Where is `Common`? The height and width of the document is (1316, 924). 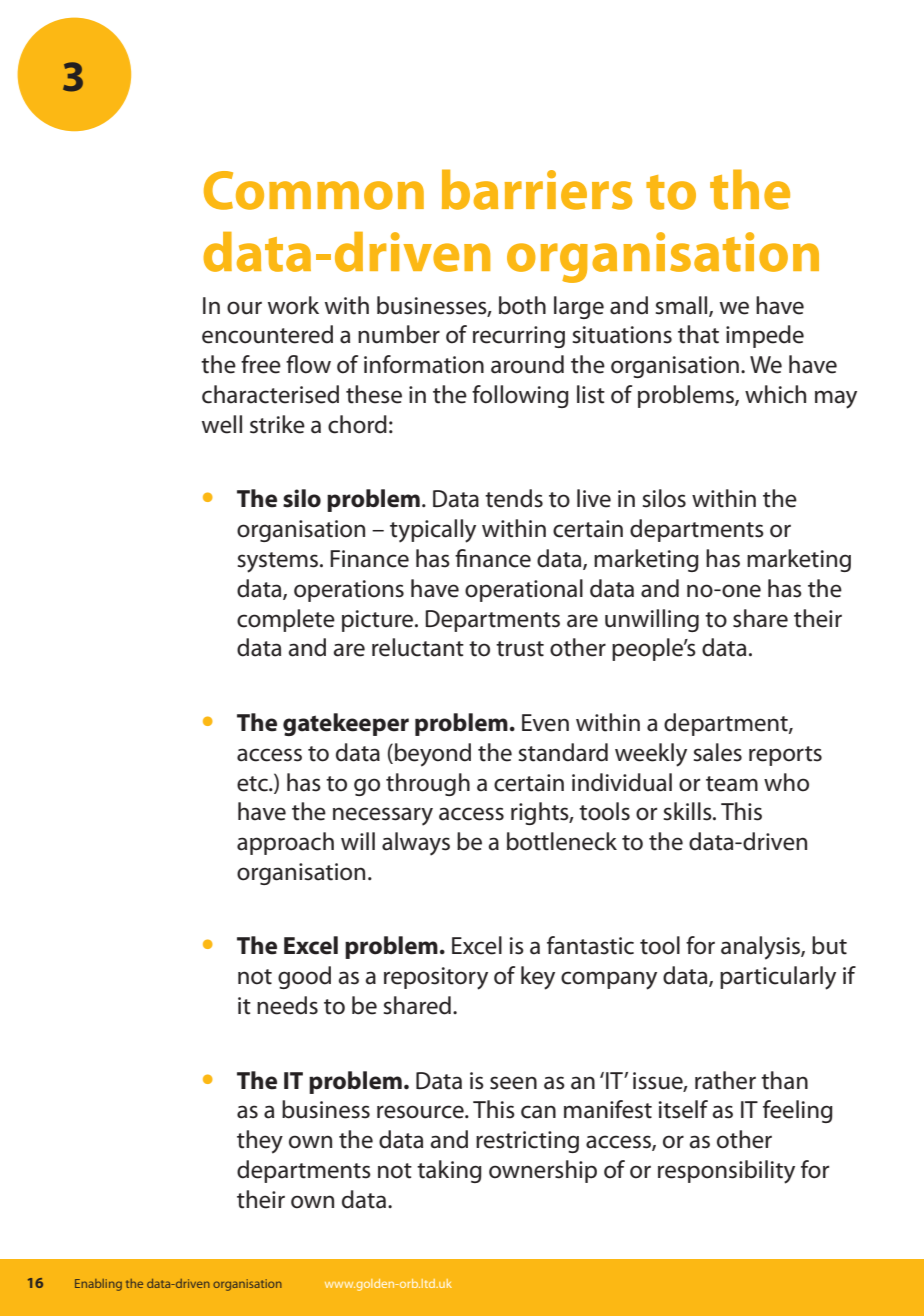 Common is located at coordinates (314, 190).
